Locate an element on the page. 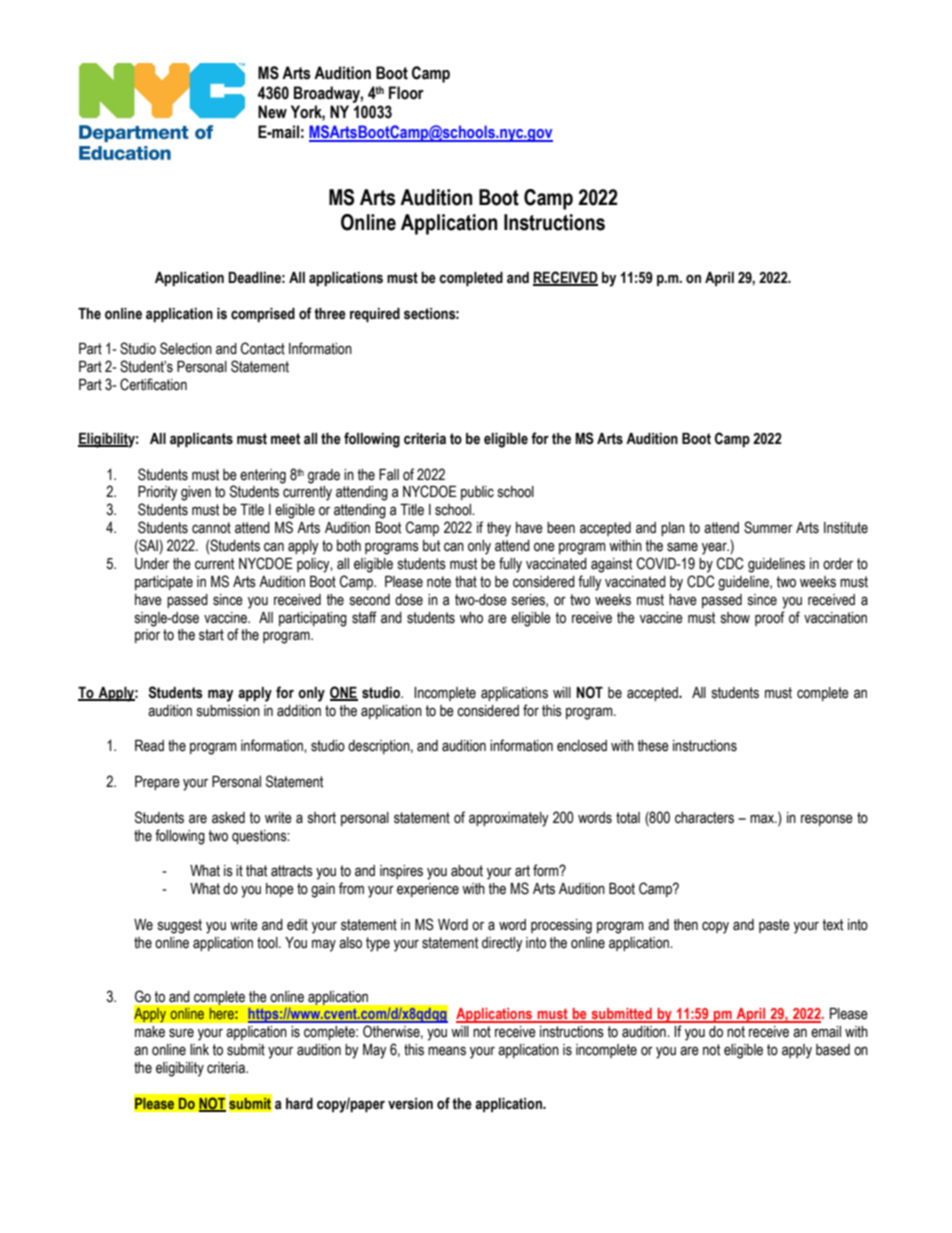  proof is located at coordinates (770, 618).
